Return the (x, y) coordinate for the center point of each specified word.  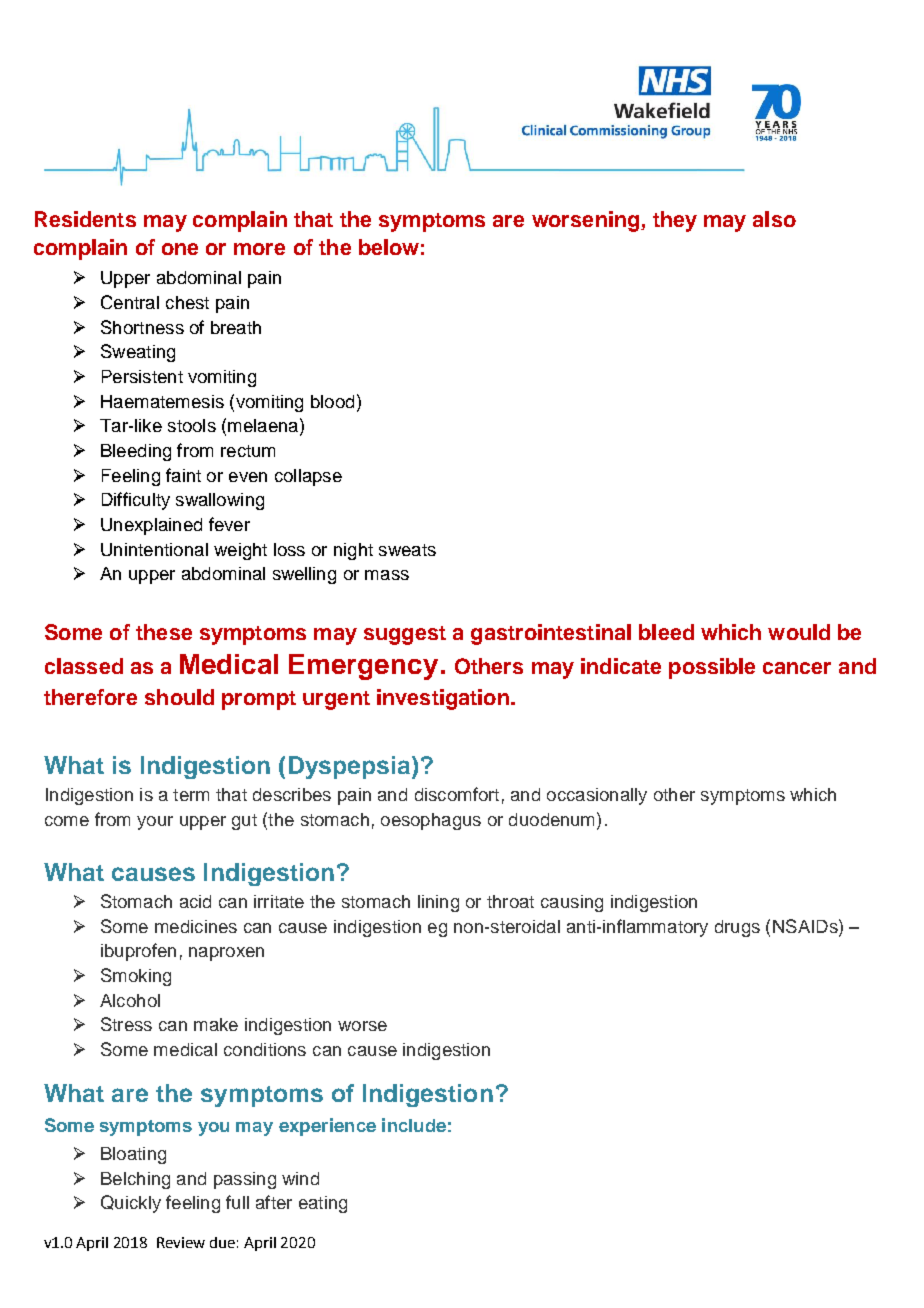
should (179, 697)
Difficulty (136, 501)
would (799, 632)
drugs (737, 928)
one (180, 249)
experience (327, 1127)
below (389, 247)
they (675, 221)
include (414, 1125)
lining (438, 903)
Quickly (131, 1204)
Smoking (136, 977)
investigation (443, 699)
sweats (407, 550)
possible (712, 668)
